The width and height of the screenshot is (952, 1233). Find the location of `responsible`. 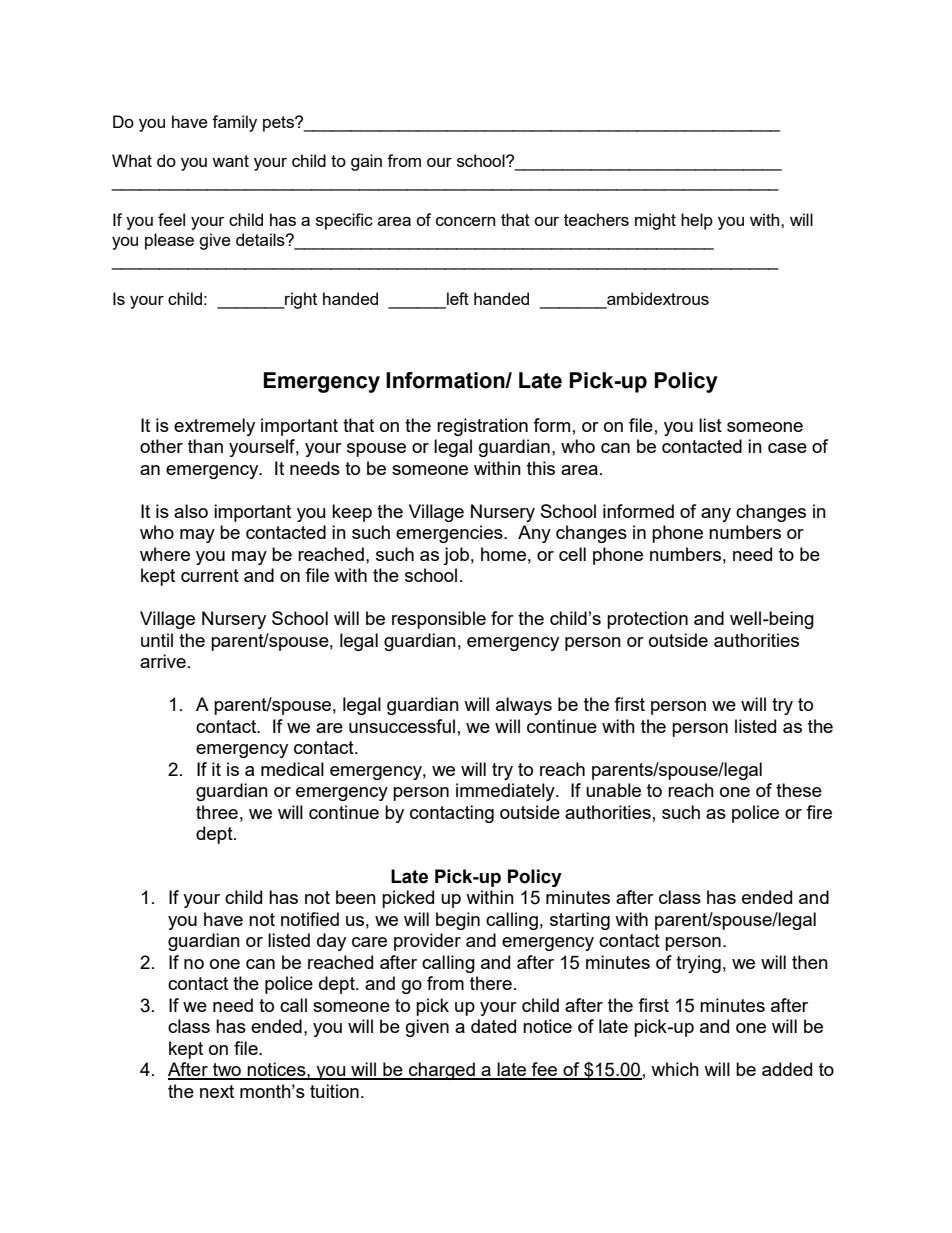

responsible is located at coordinates (439, 620).
